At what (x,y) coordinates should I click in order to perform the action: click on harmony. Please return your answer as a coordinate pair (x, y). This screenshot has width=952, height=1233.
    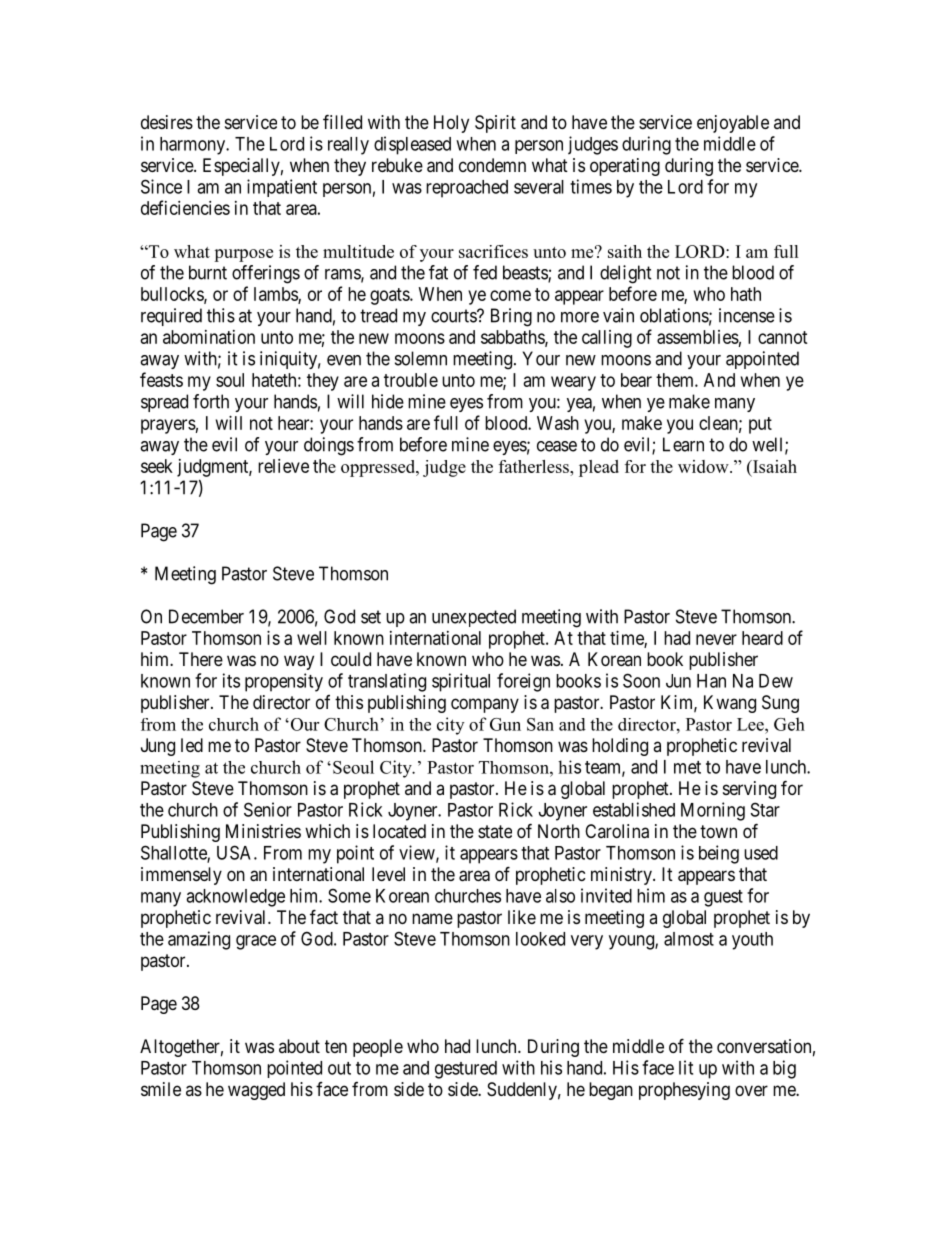
    Looking at the image, I should click on (194, 146).
